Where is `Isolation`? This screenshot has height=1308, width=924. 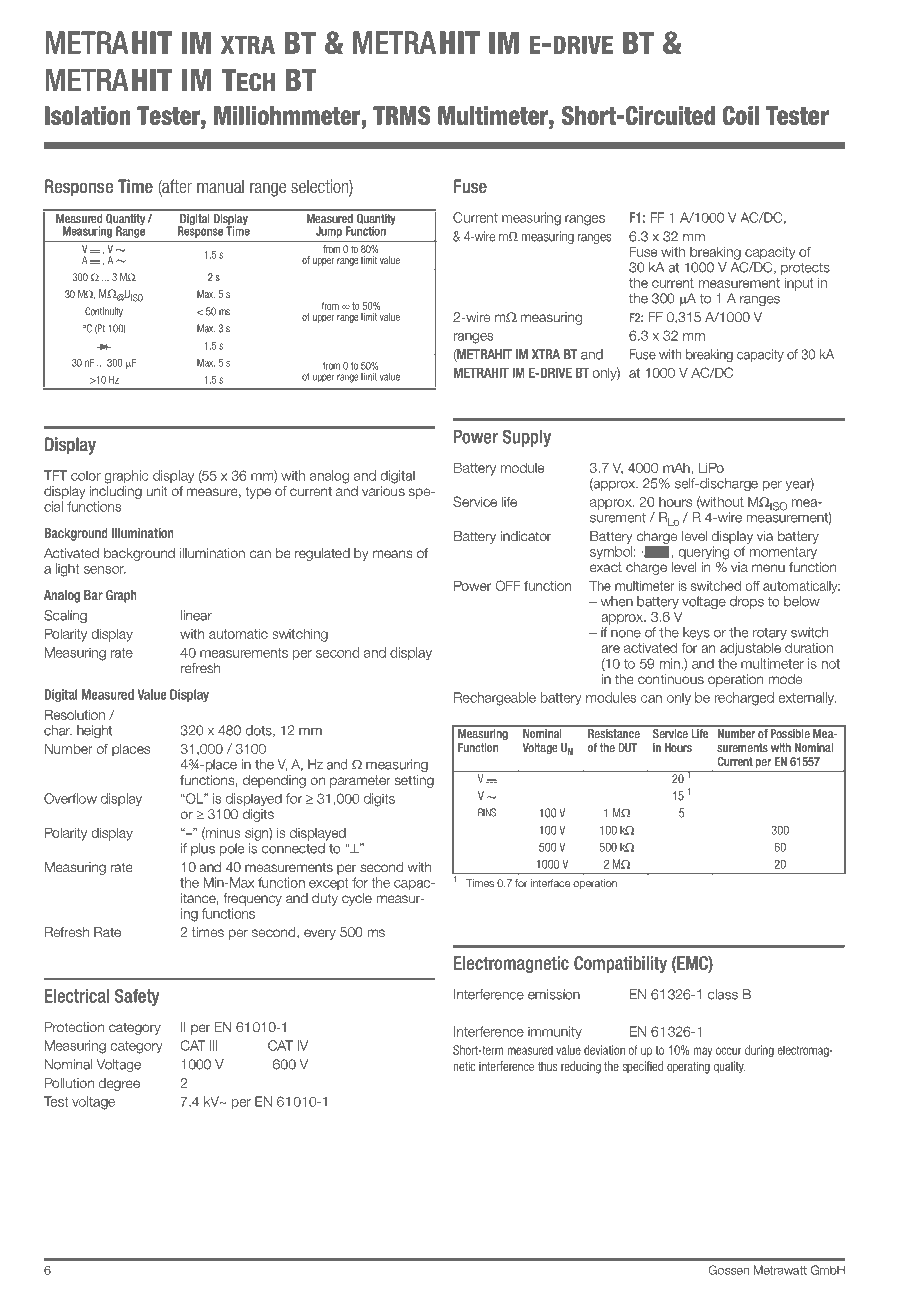
Isolation is located at coordinates (88, 115).
